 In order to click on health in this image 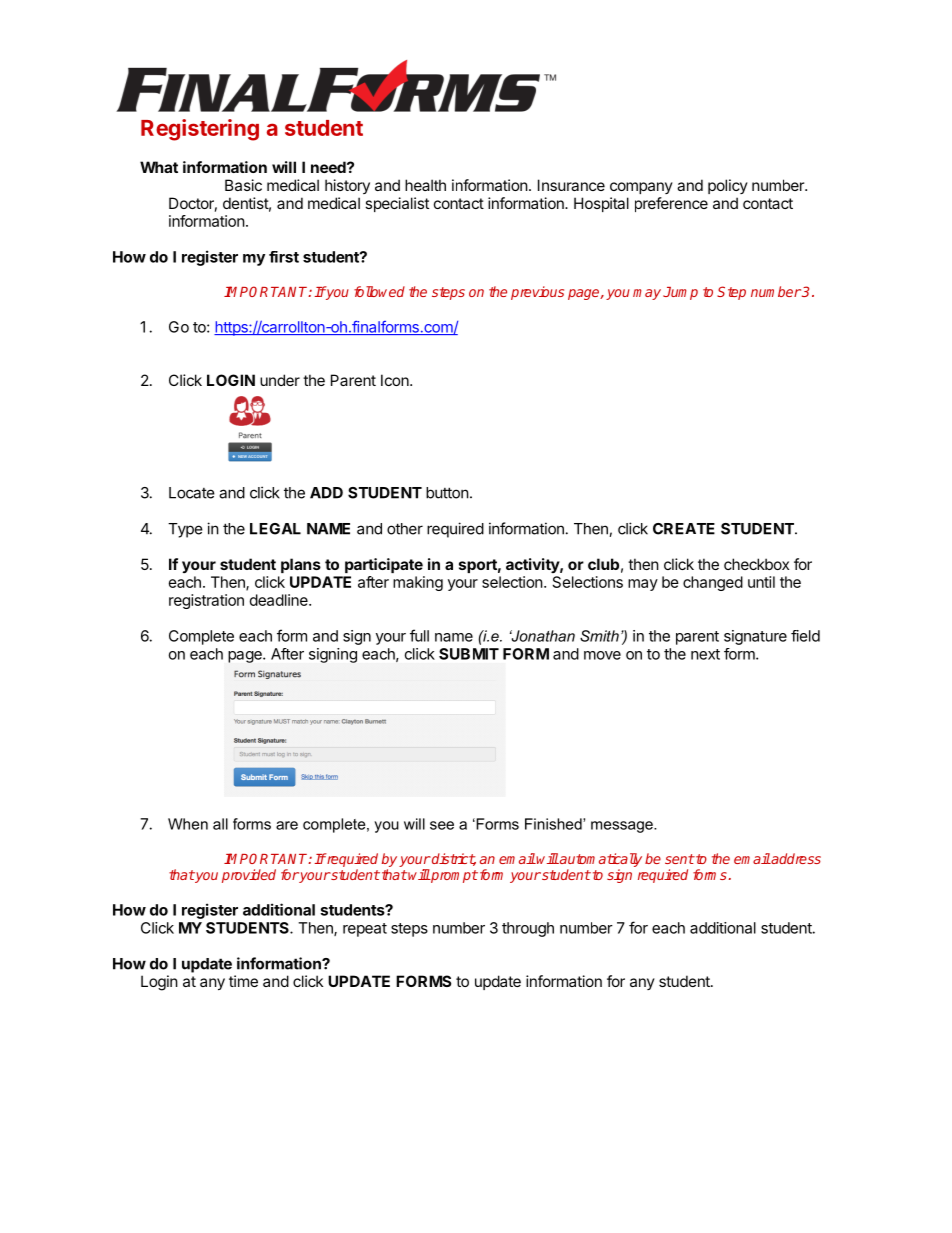, I will do `click(425, 185)`.
